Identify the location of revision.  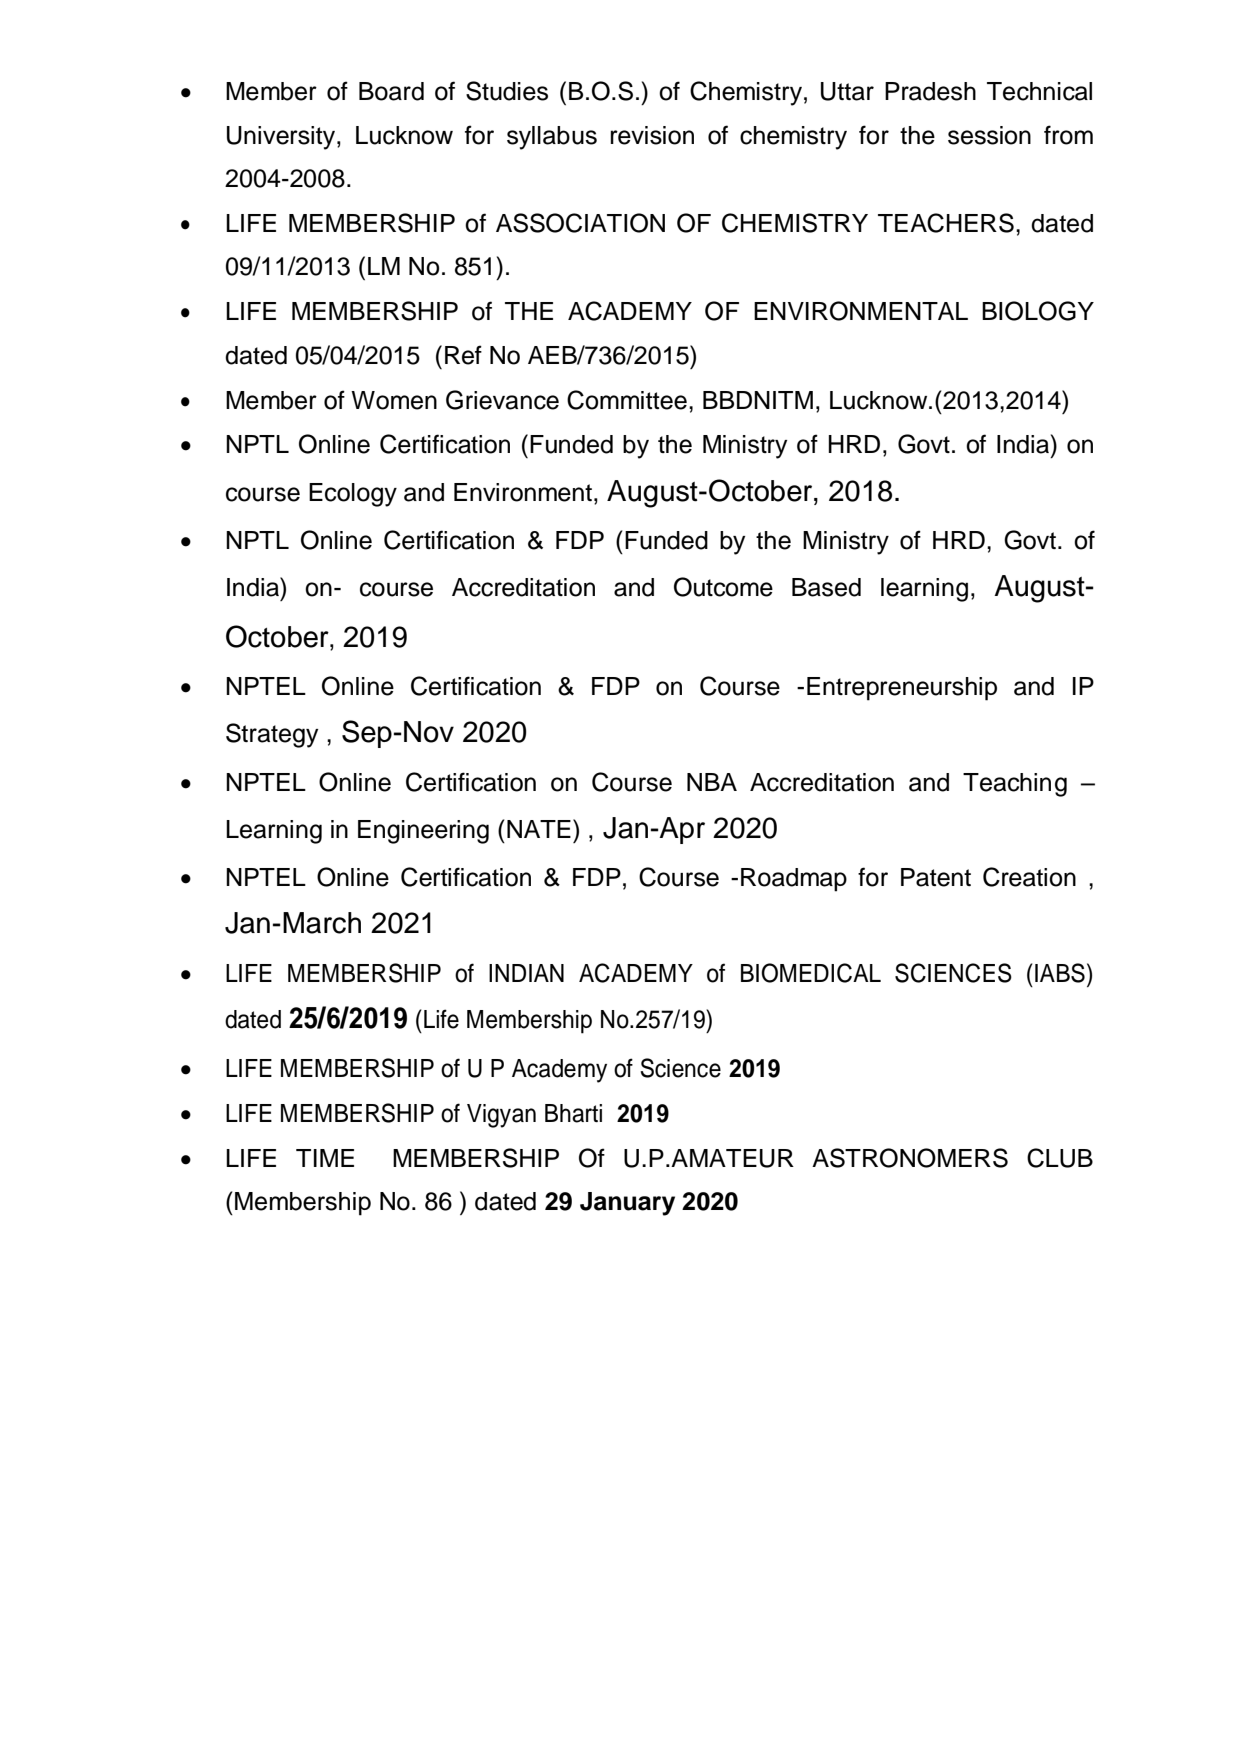
(652, 135).
